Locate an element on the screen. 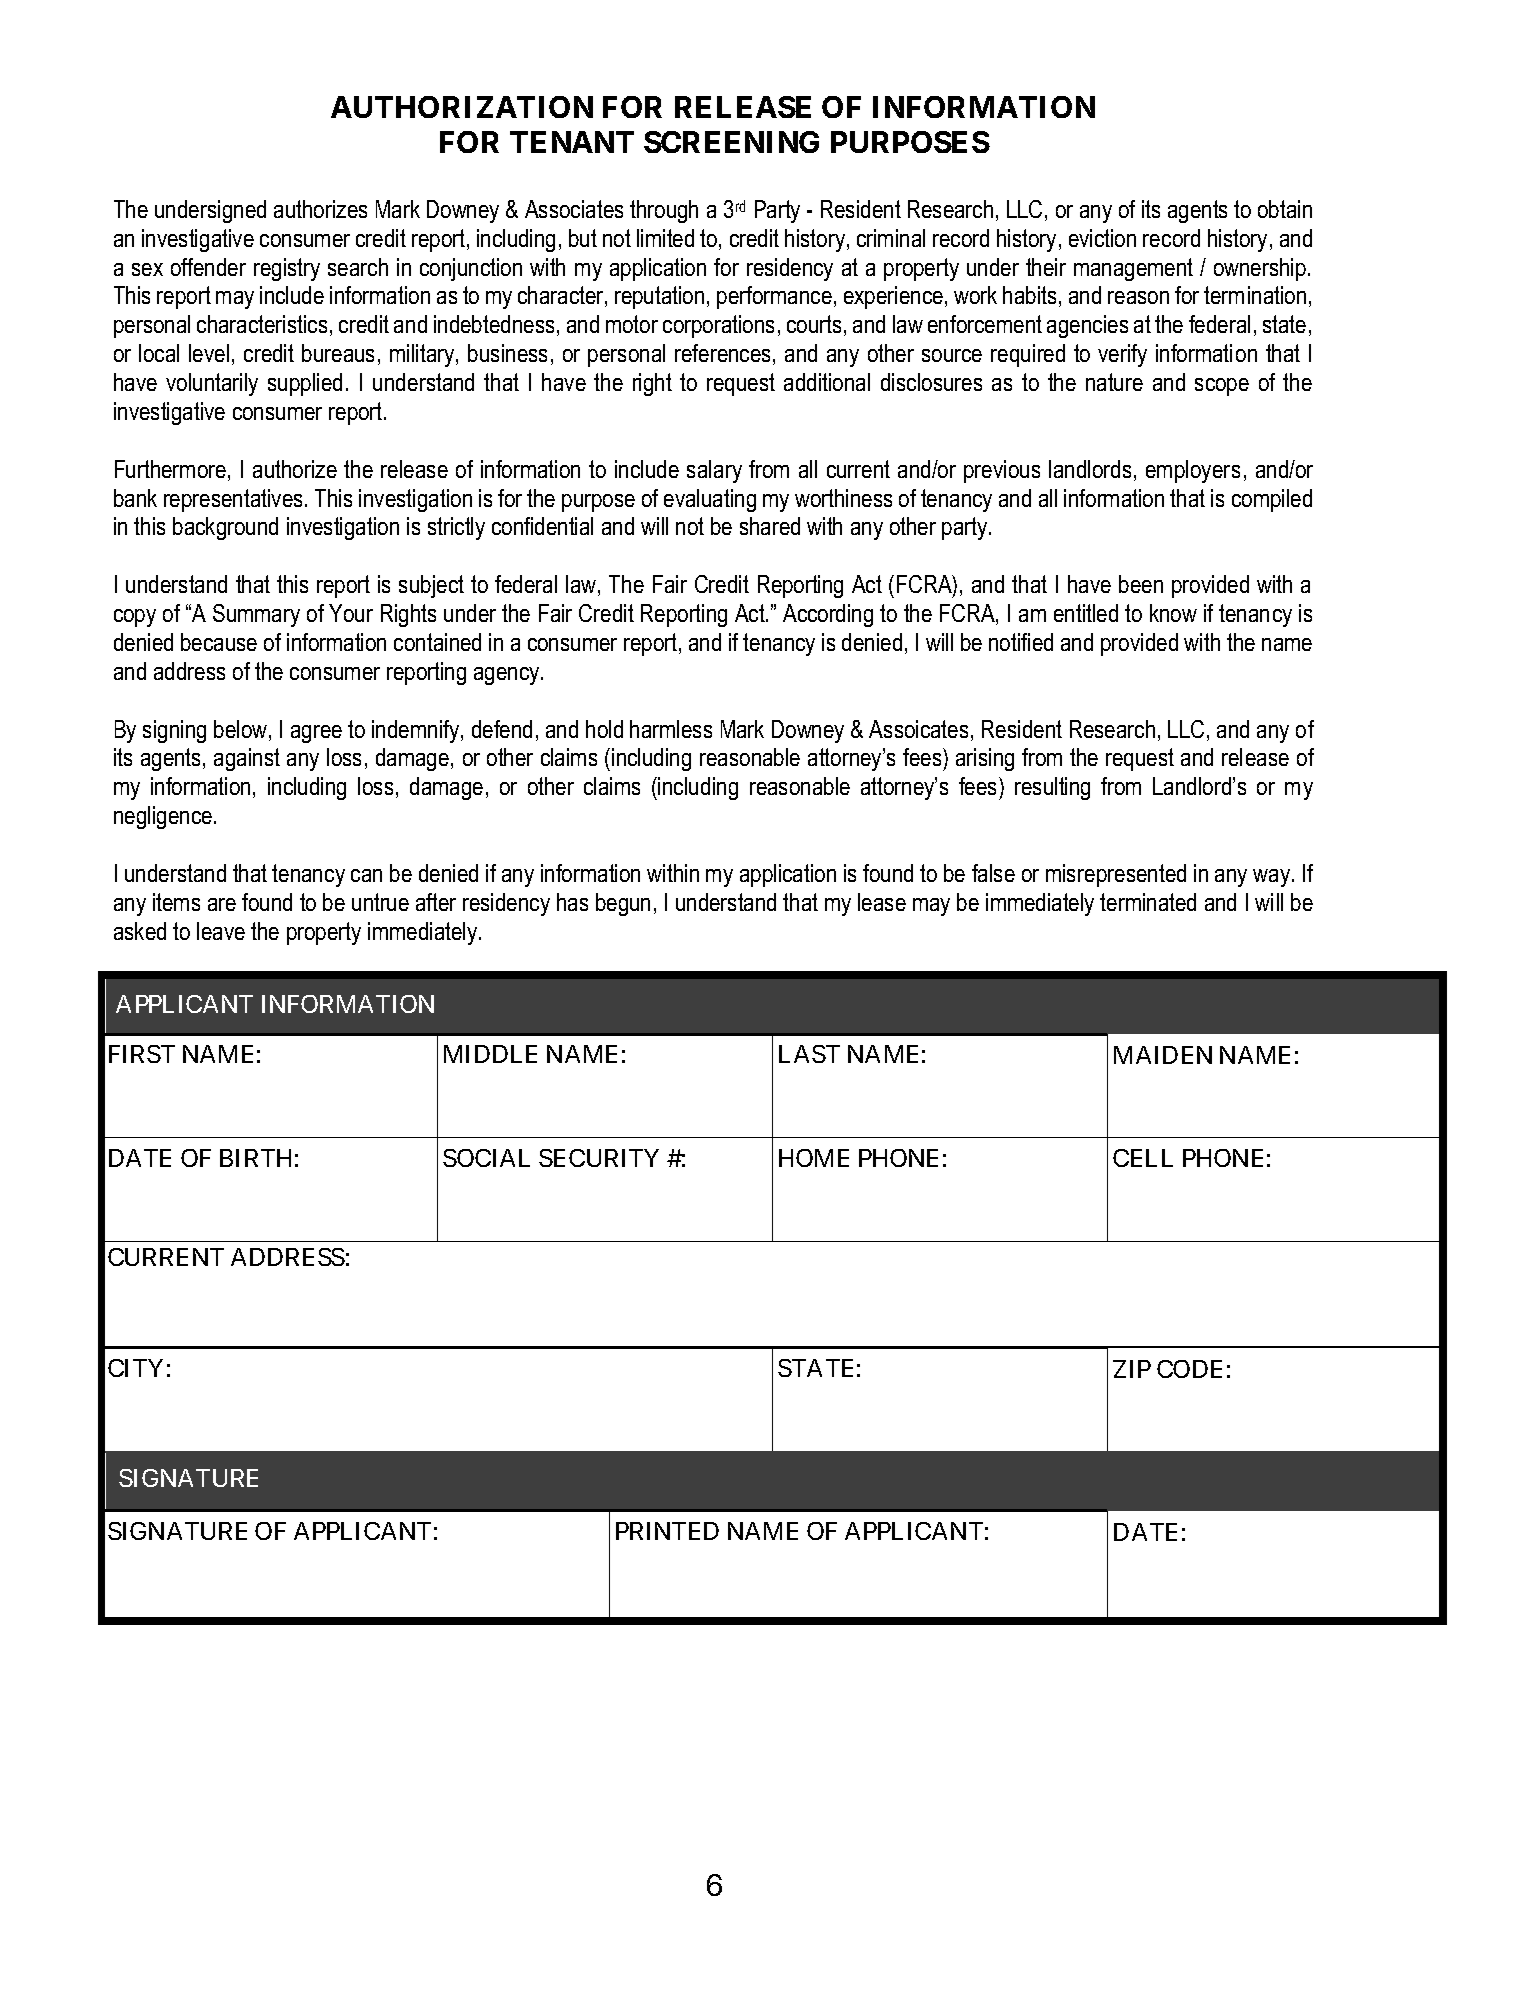 This screenshot has height=1993, width=1540. registry is located at coordinates (287, 269).
